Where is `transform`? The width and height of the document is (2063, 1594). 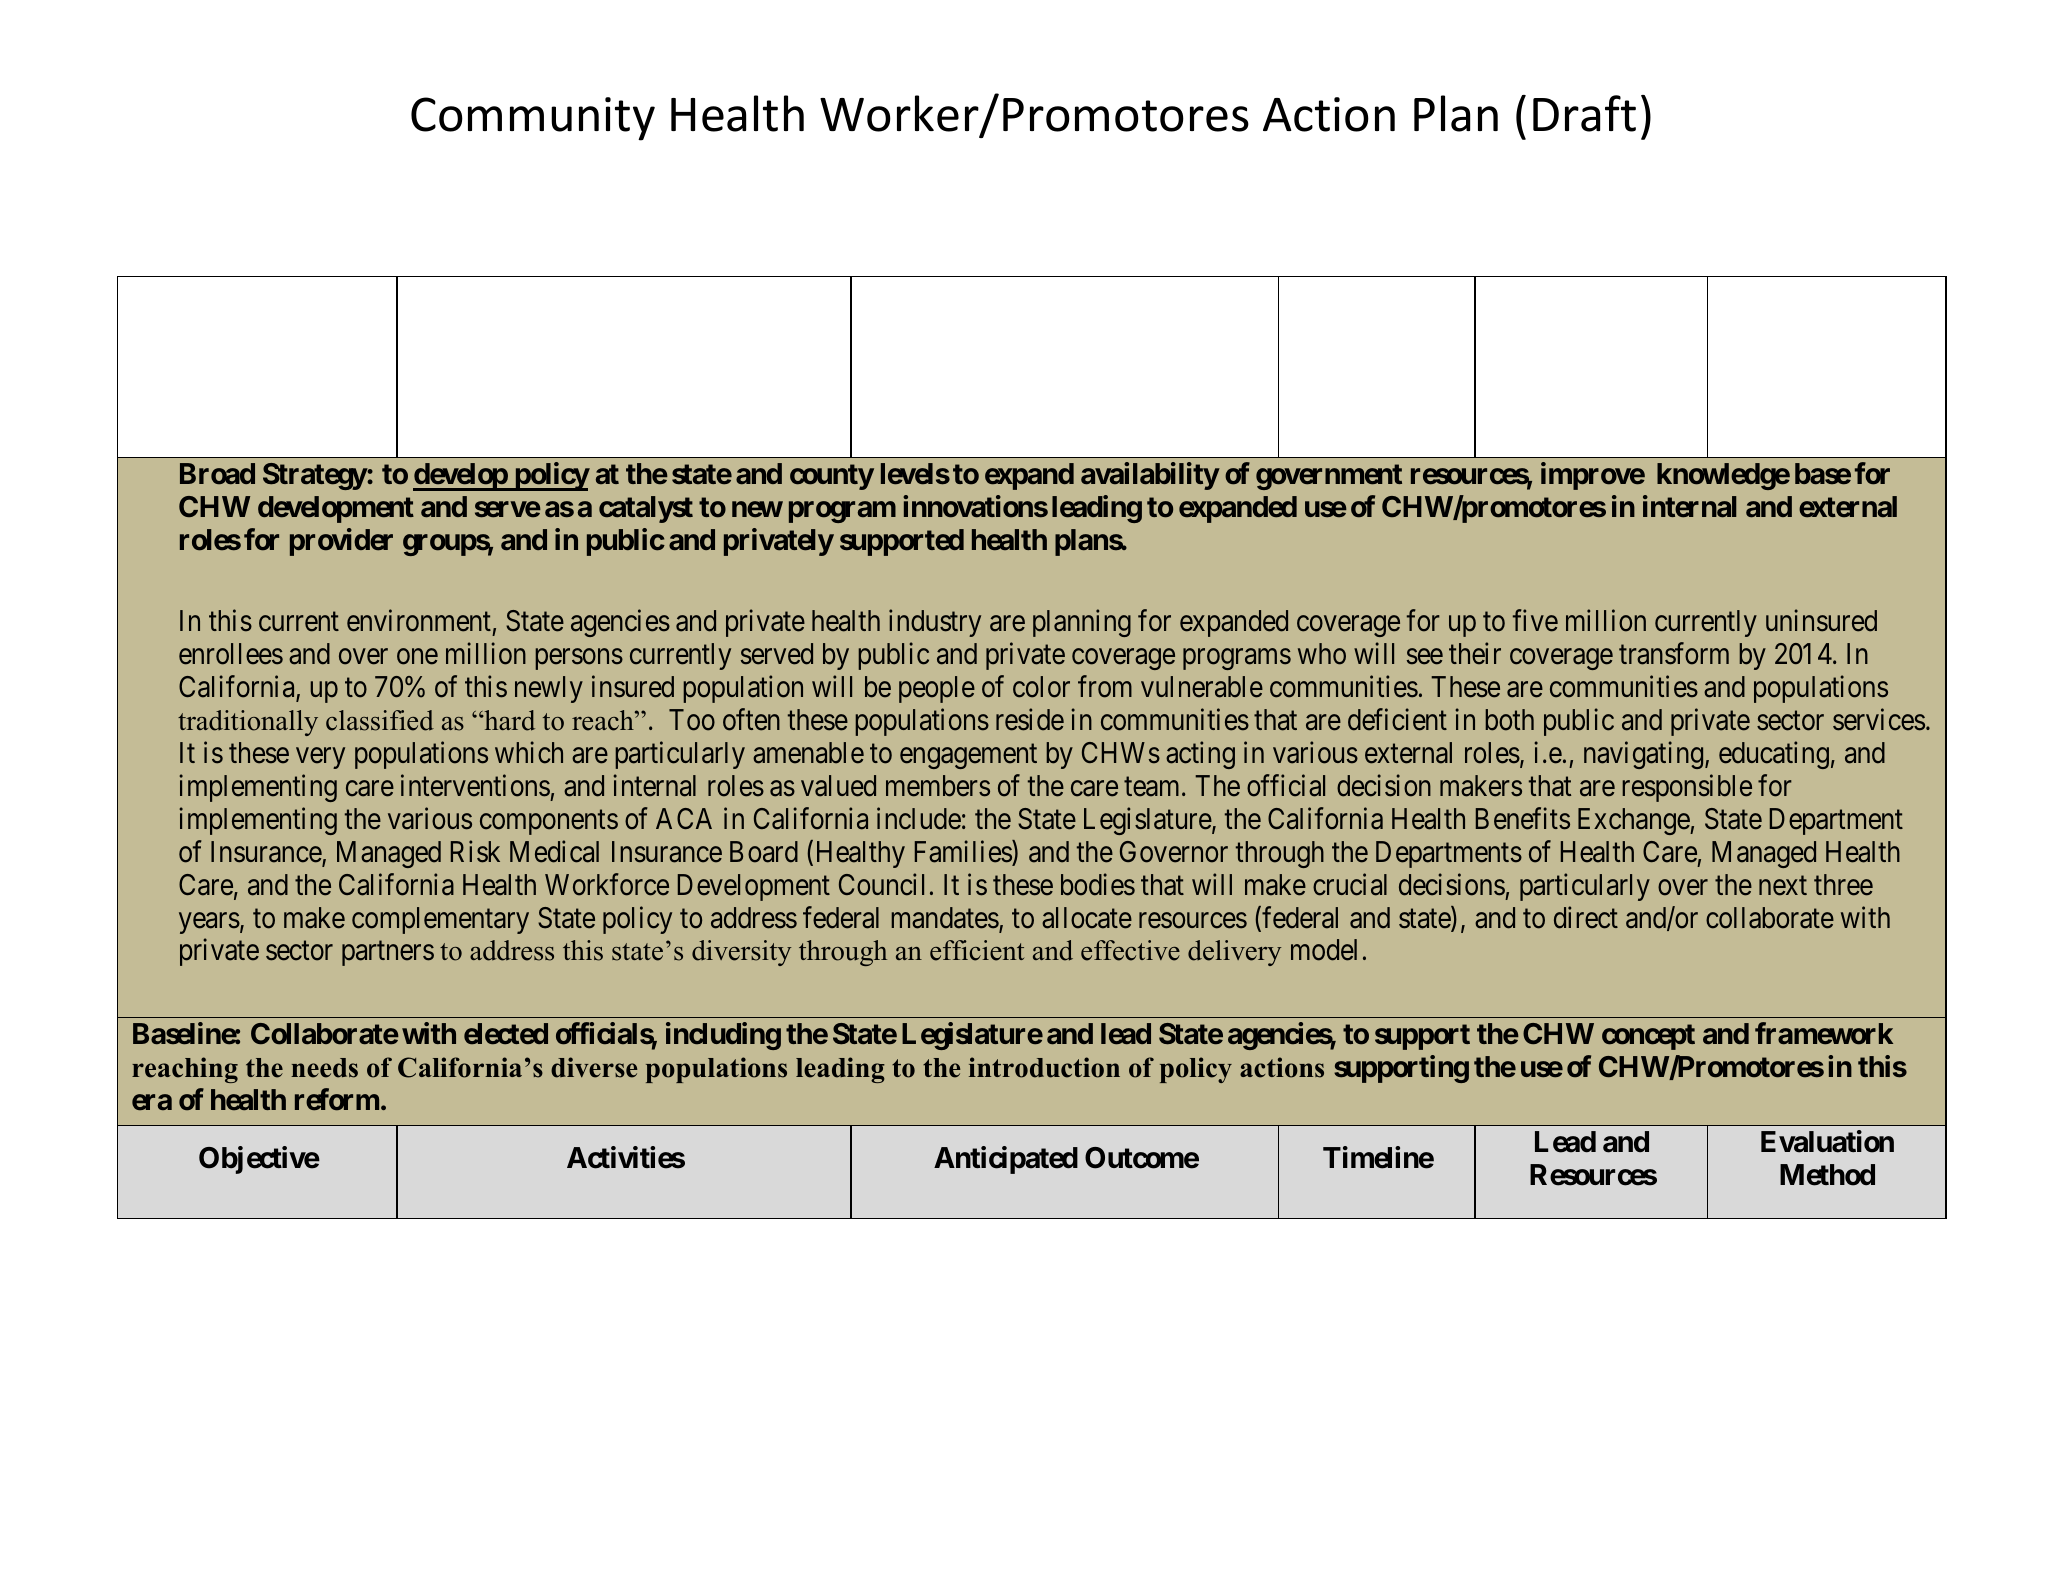 transform is located at coordinates (1674, 654).
